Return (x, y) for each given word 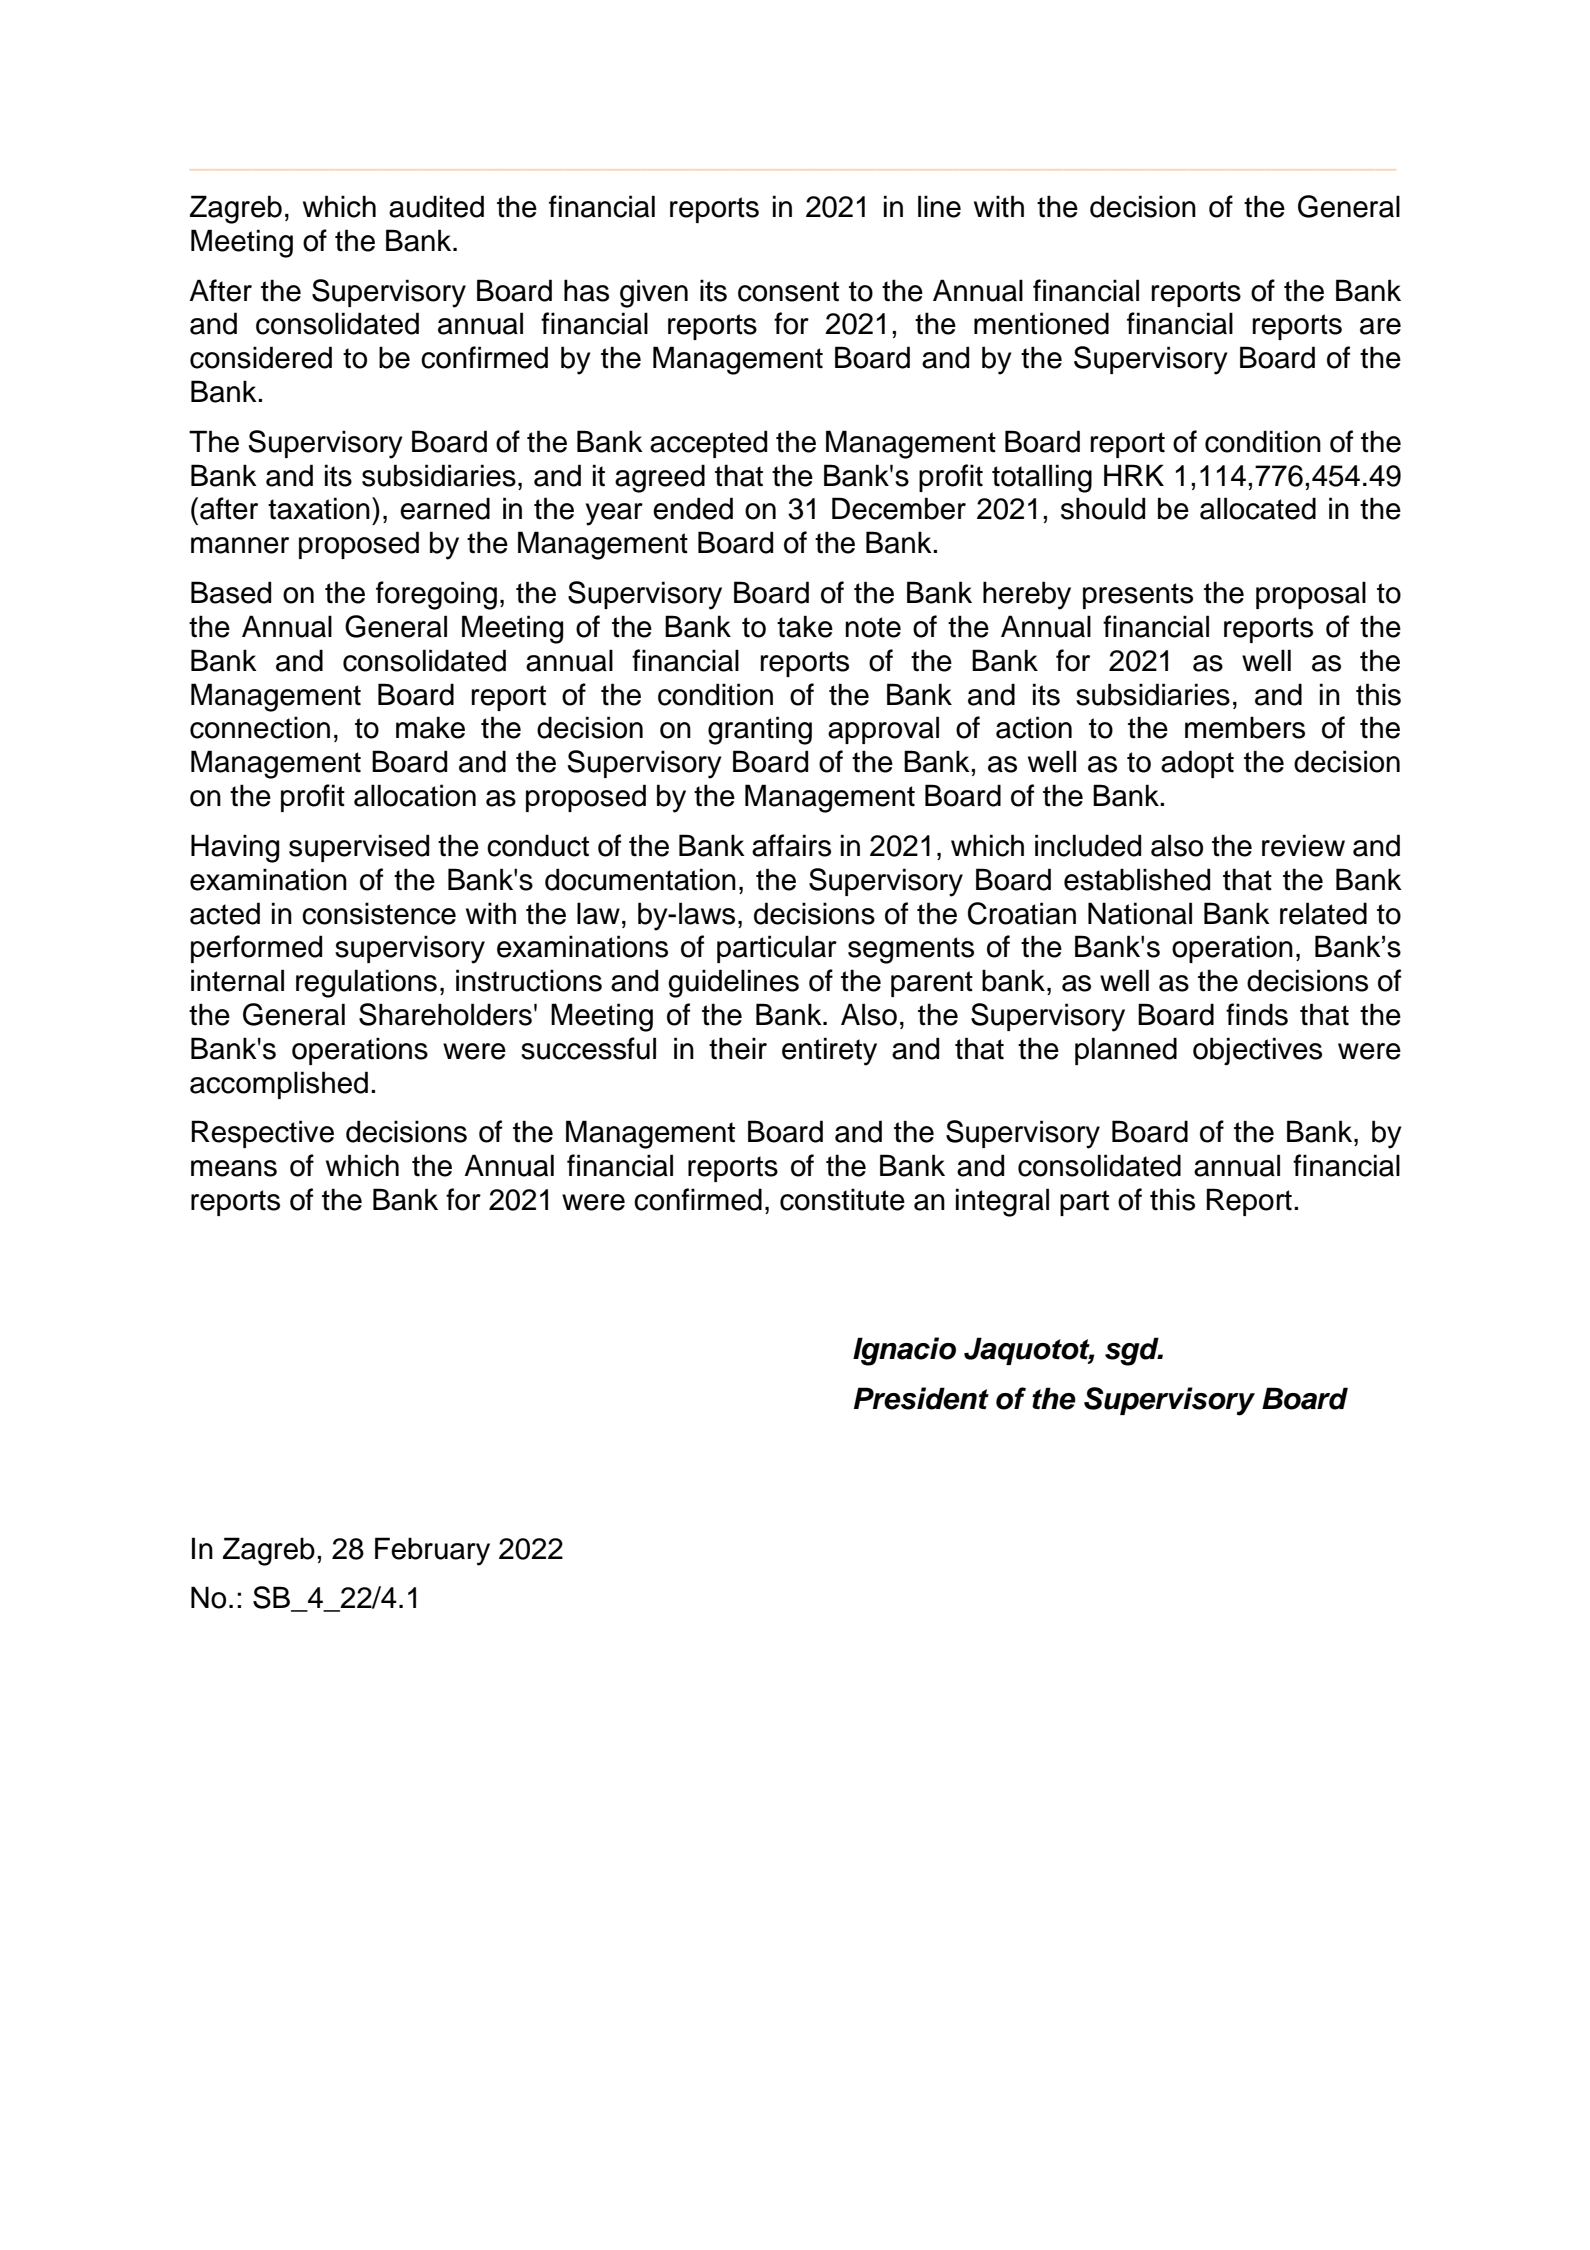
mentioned (1041, 323)
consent (788, 291)
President (921, 1398)
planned (1126, 1051)
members (1245, 727)
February (432, 1551)
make (430, 727)
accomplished (279, 1085)
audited (436, 206)
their (738, 1048)
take (805, 626)
